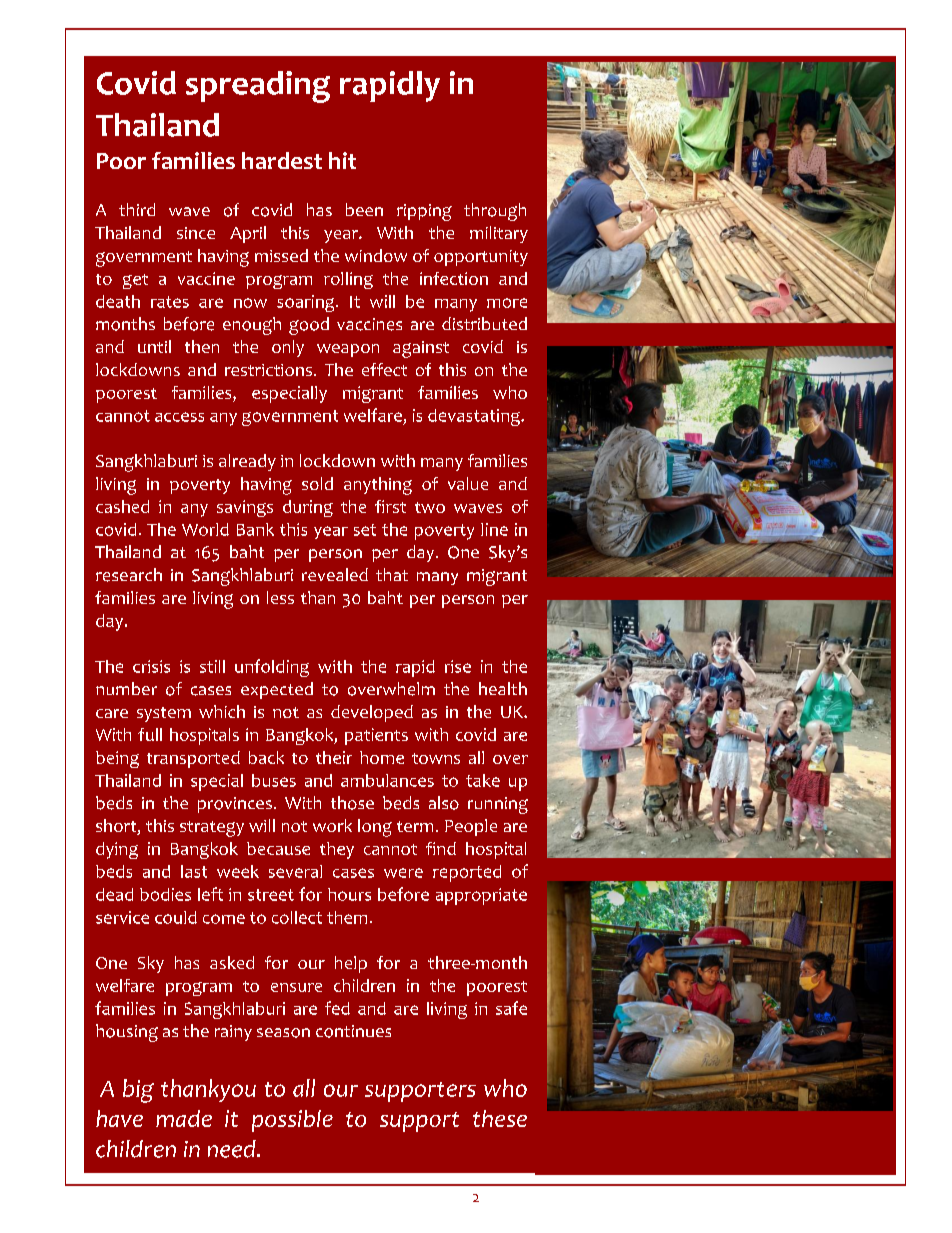  I want to click on made, so click(184, 1118).
